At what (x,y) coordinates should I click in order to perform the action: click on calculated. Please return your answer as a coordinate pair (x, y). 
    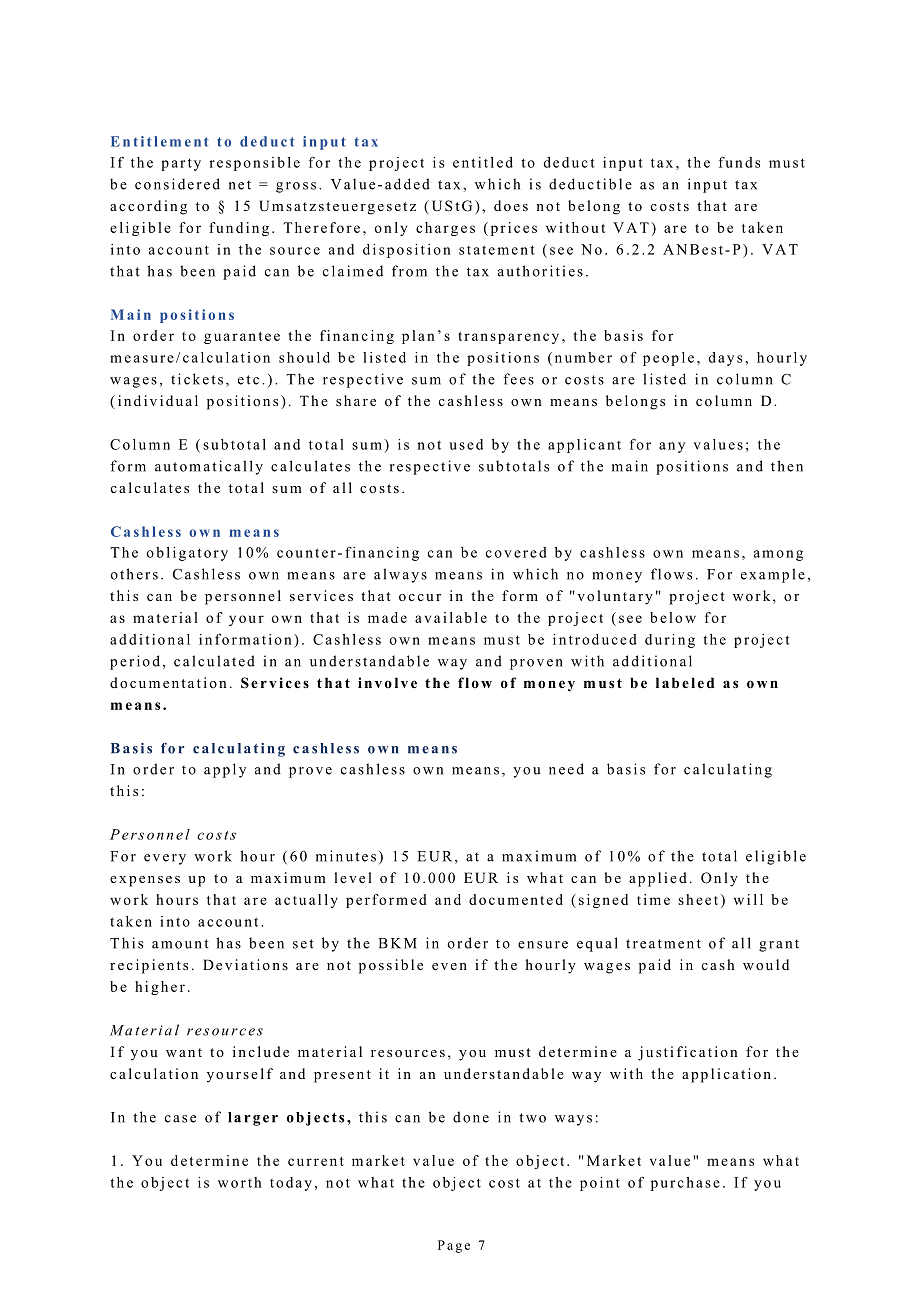
    Looking at the image, I should click on (214, 661).
